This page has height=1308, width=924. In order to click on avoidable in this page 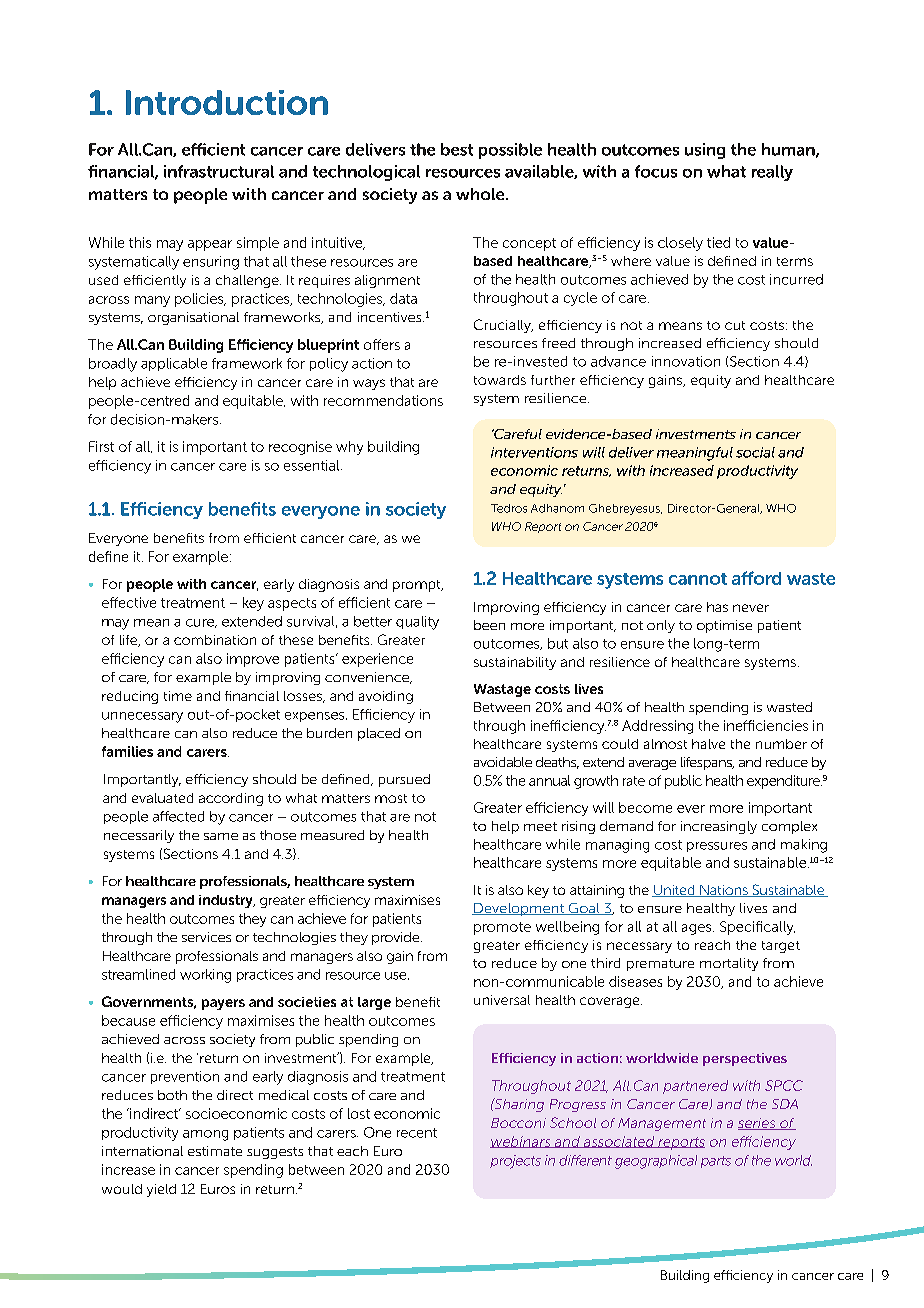, I will do `click(503, 762)`.
